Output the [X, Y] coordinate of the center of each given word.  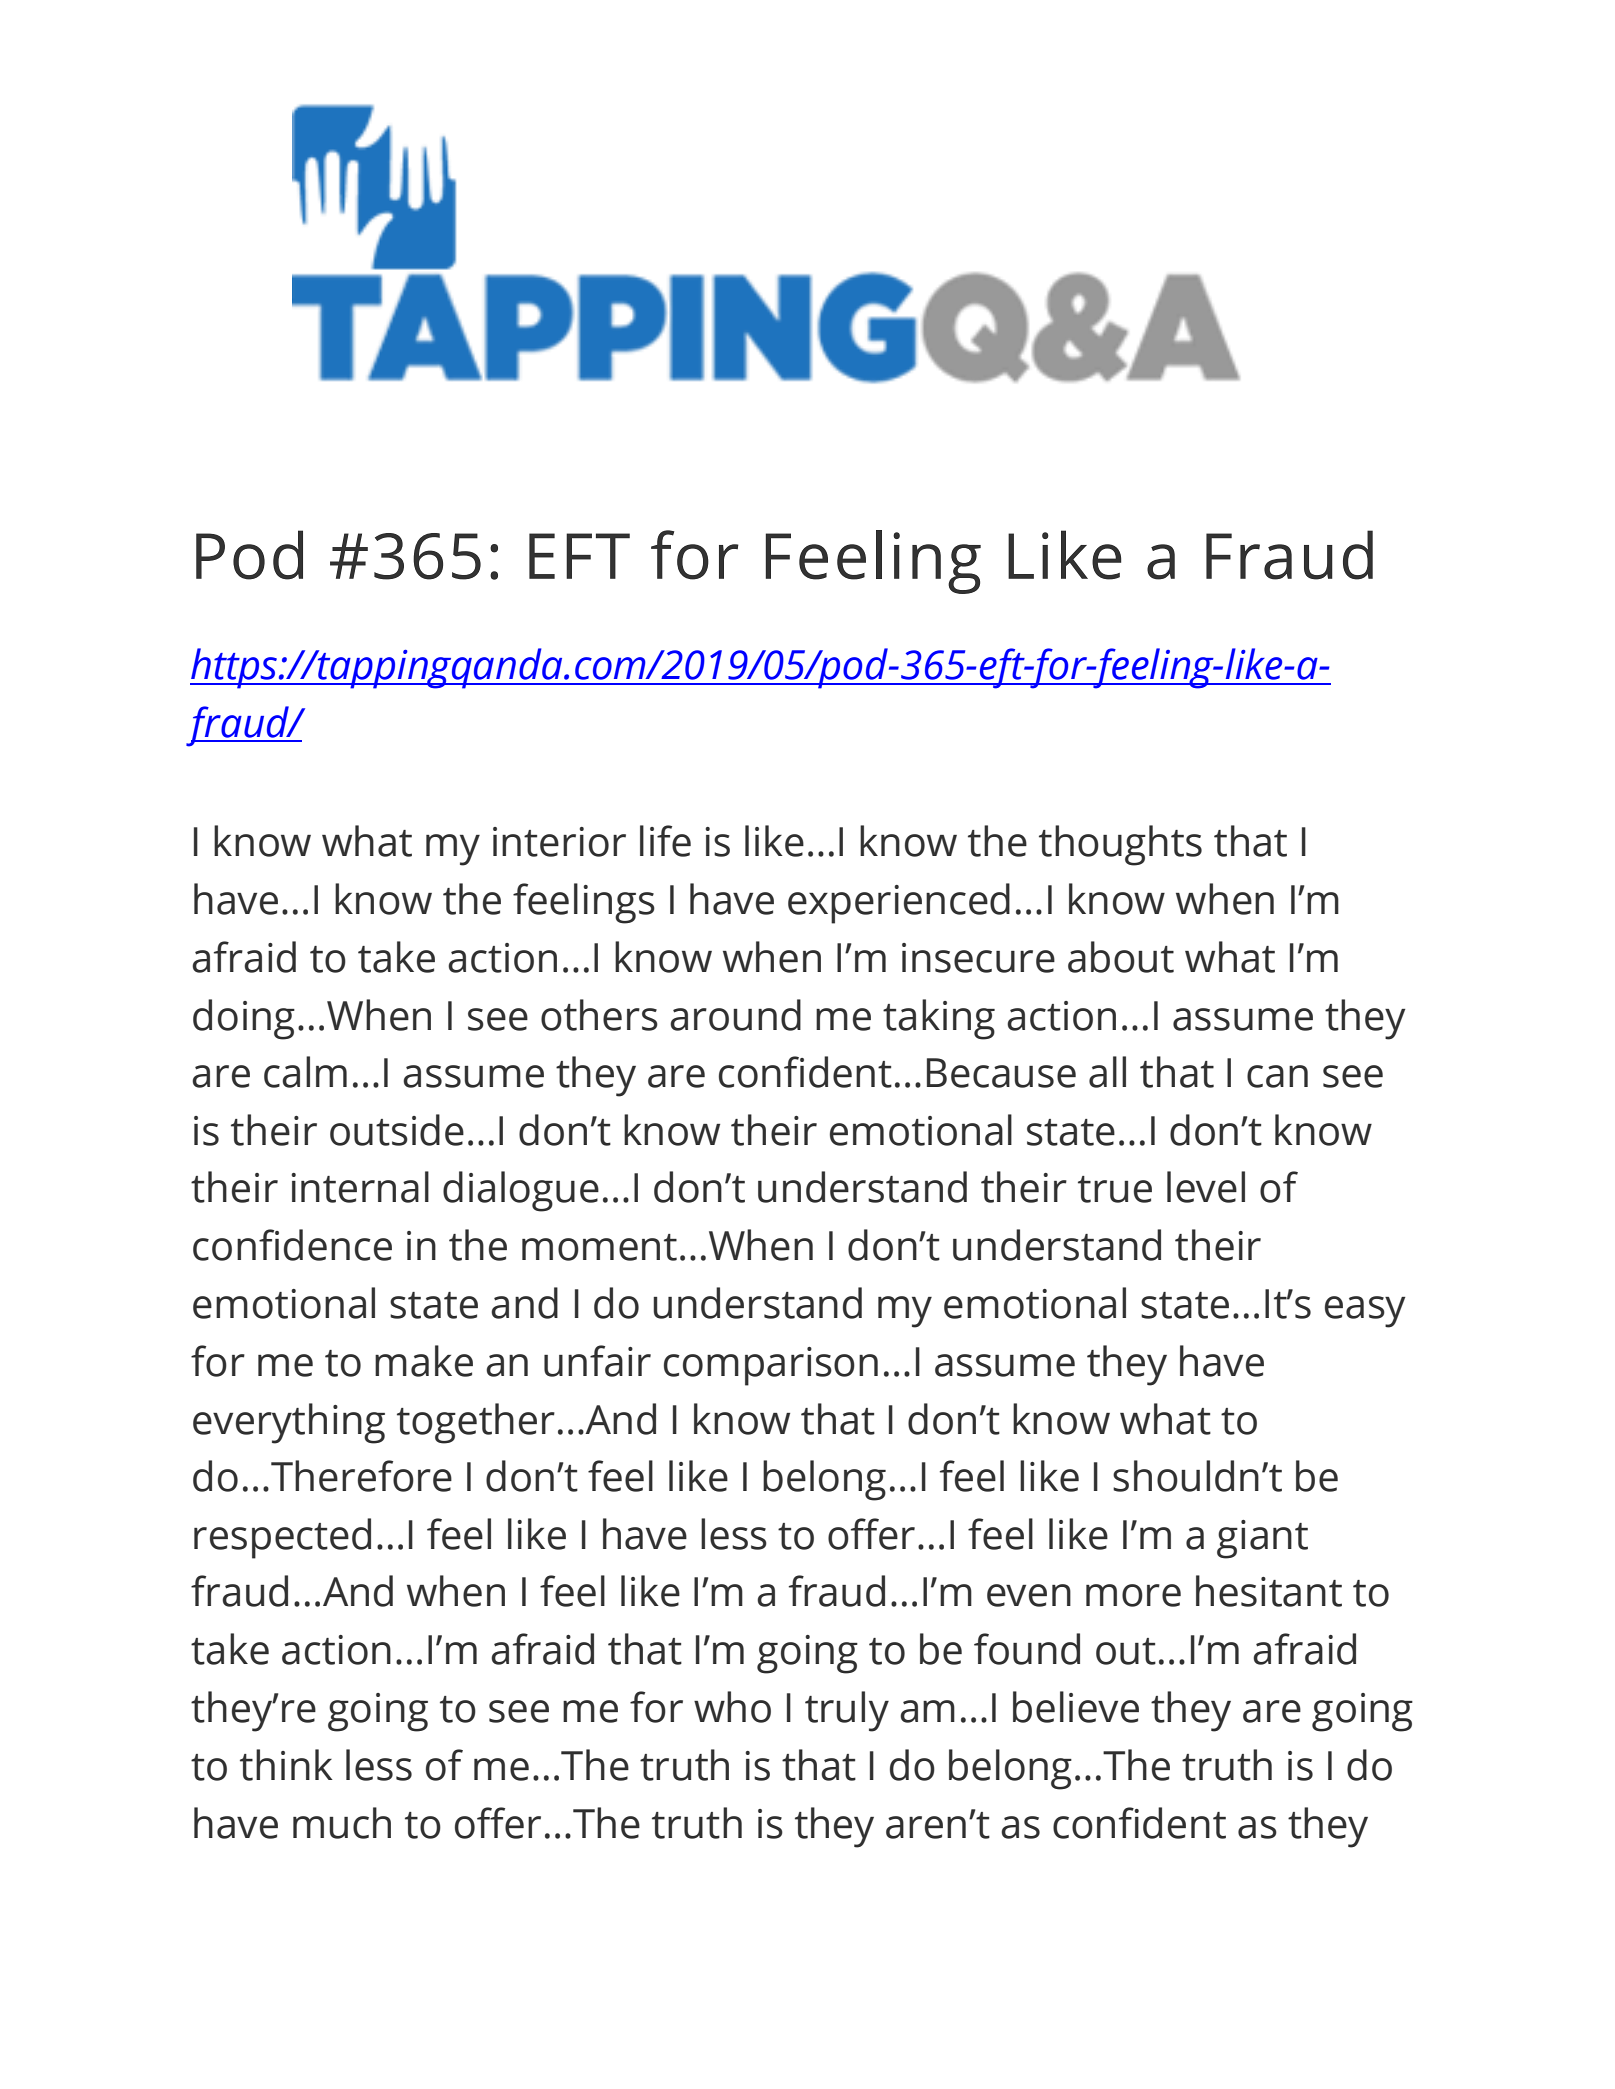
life [665, 841]
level [1206, 1187]
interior [559, 842]
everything [289, 1423]
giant [1262, 1539]
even [1029, 1595]
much [342, 1823]
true [1115, 1189]
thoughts [1120, 845]
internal [360, 1187]
